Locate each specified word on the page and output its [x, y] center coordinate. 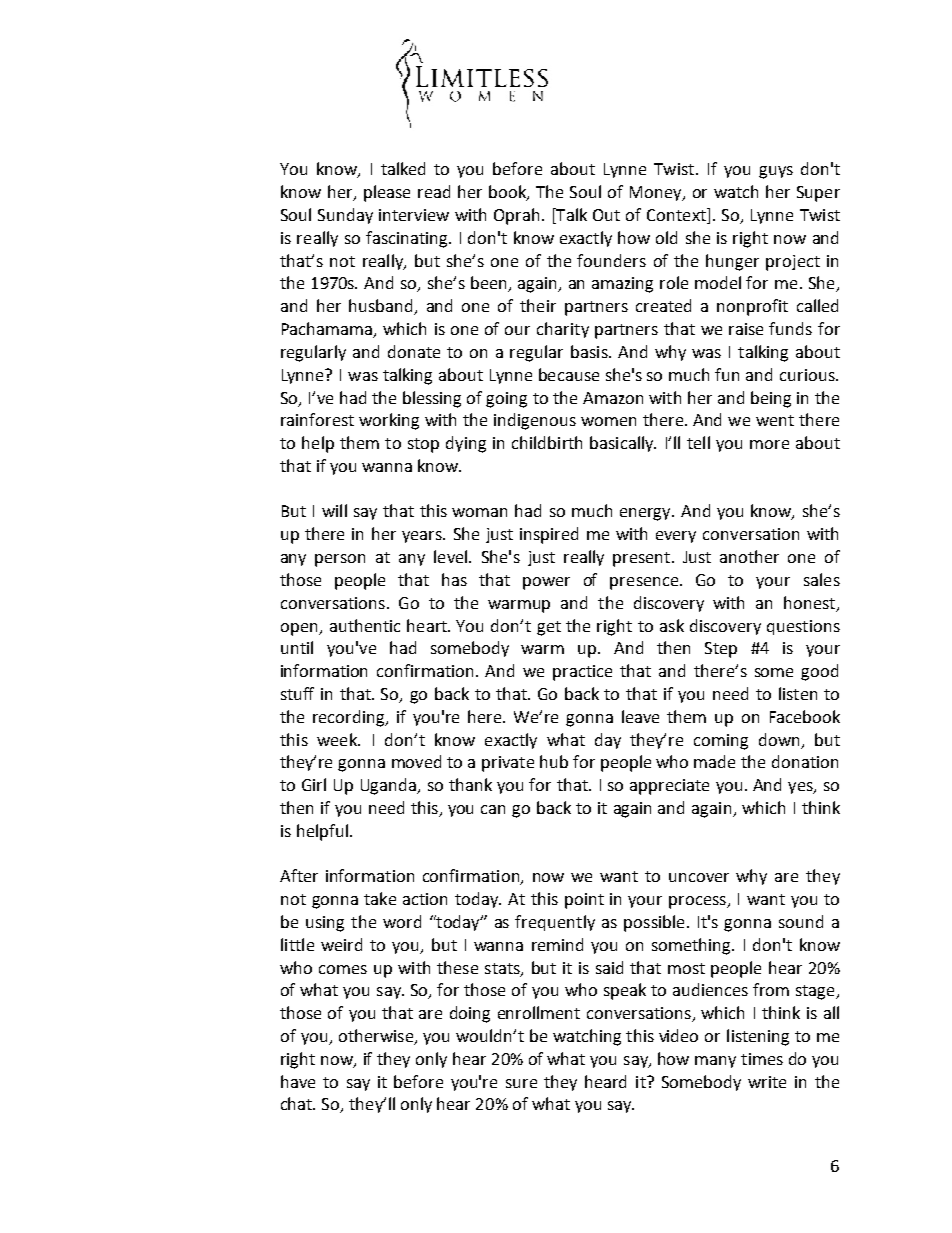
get [549, 628]
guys [776, 172]
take [380, 898]
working [389, 421]
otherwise [377, 1037]
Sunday [345, 216]
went [775, 420]
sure [521, 1083]
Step [721, 650]
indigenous [535, 421]
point [584, 901]
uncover [699, 877]
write [767, 1082]
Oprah [516, 216]
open [300, 629]
